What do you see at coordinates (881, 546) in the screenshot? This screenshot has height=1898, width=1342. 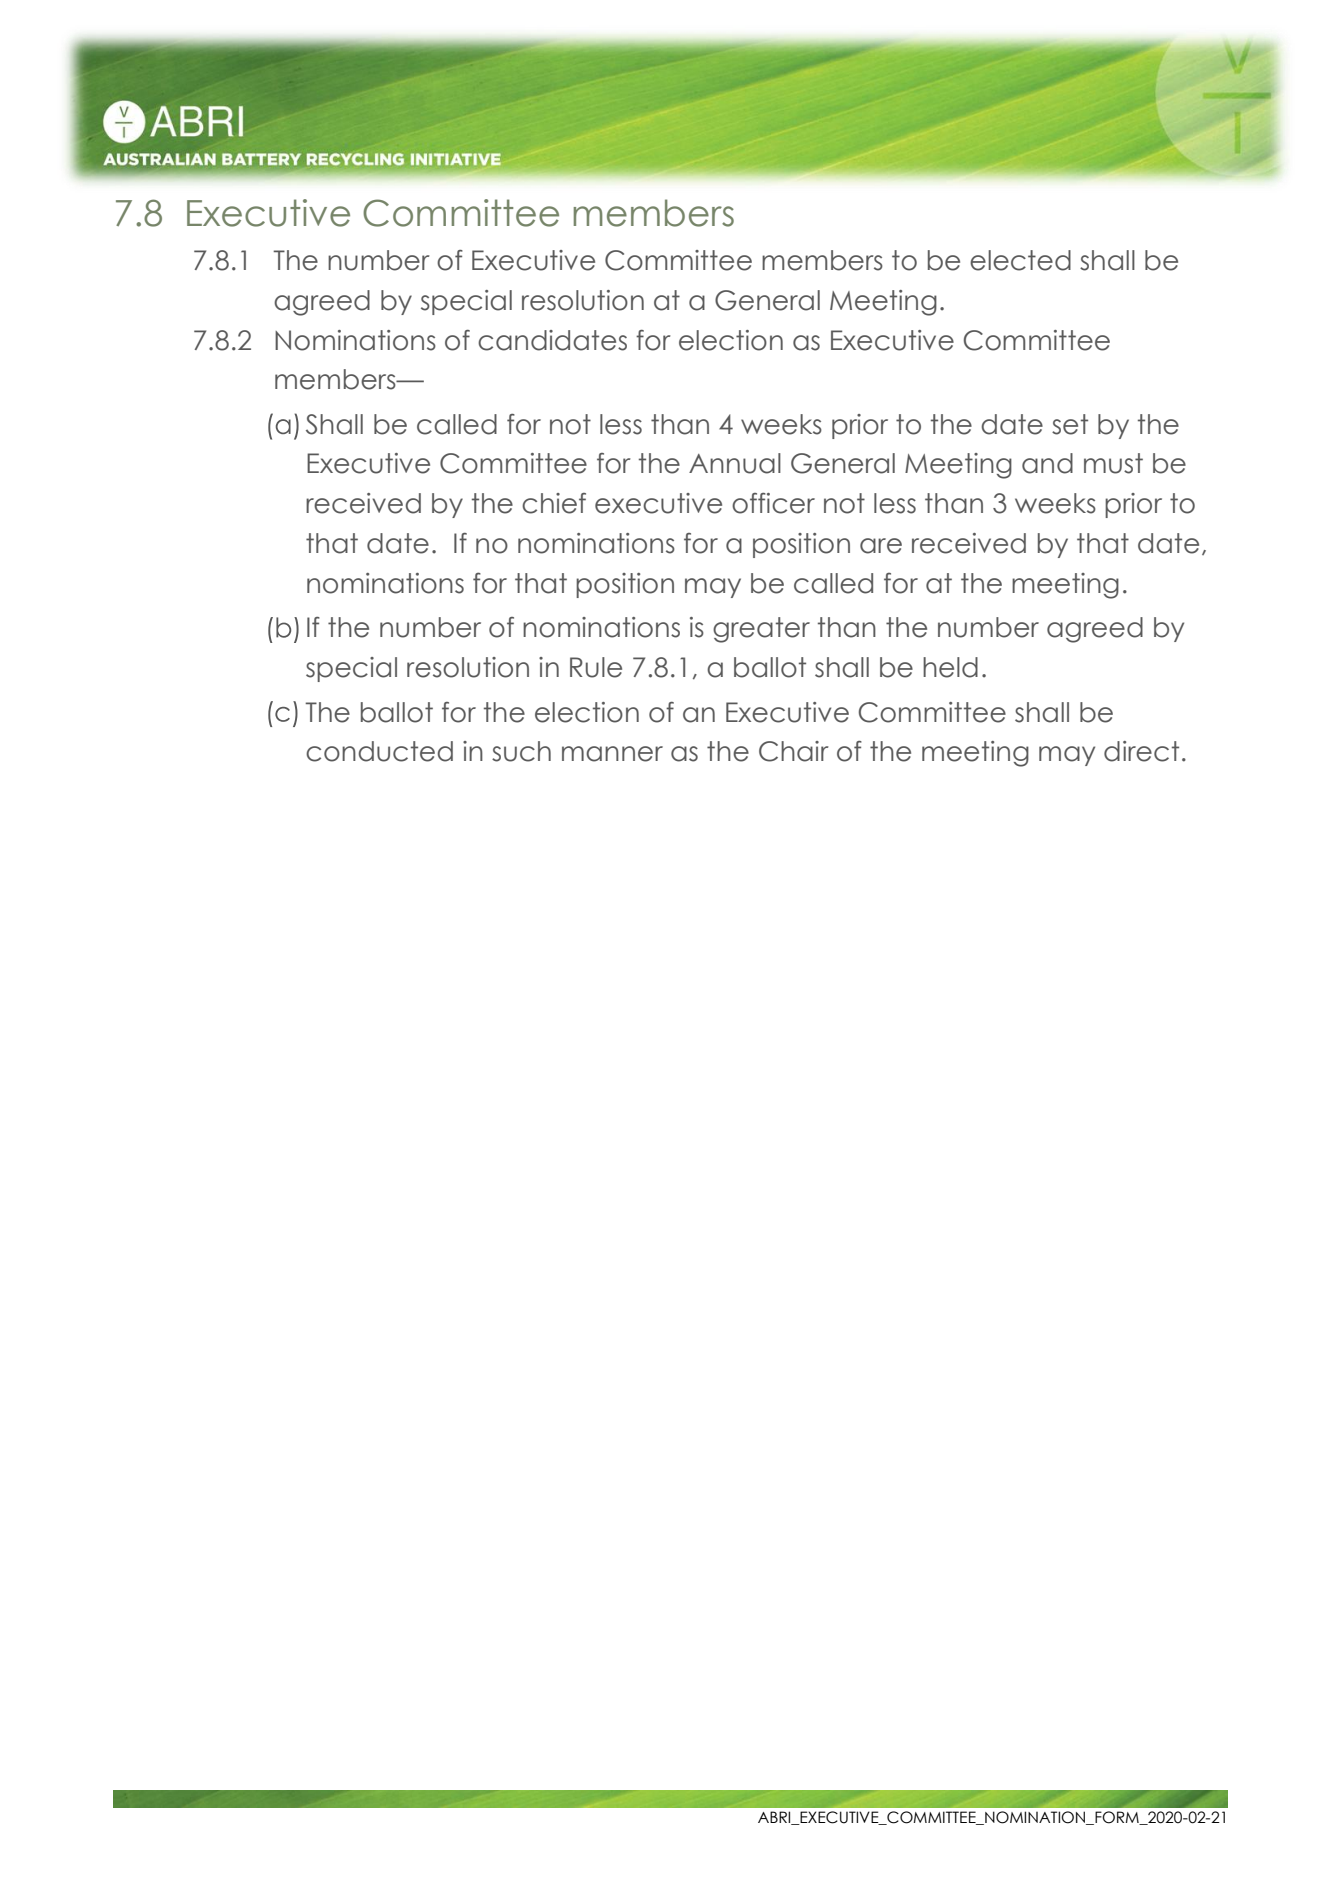 I see `are` at bounding box center [881, 546].
